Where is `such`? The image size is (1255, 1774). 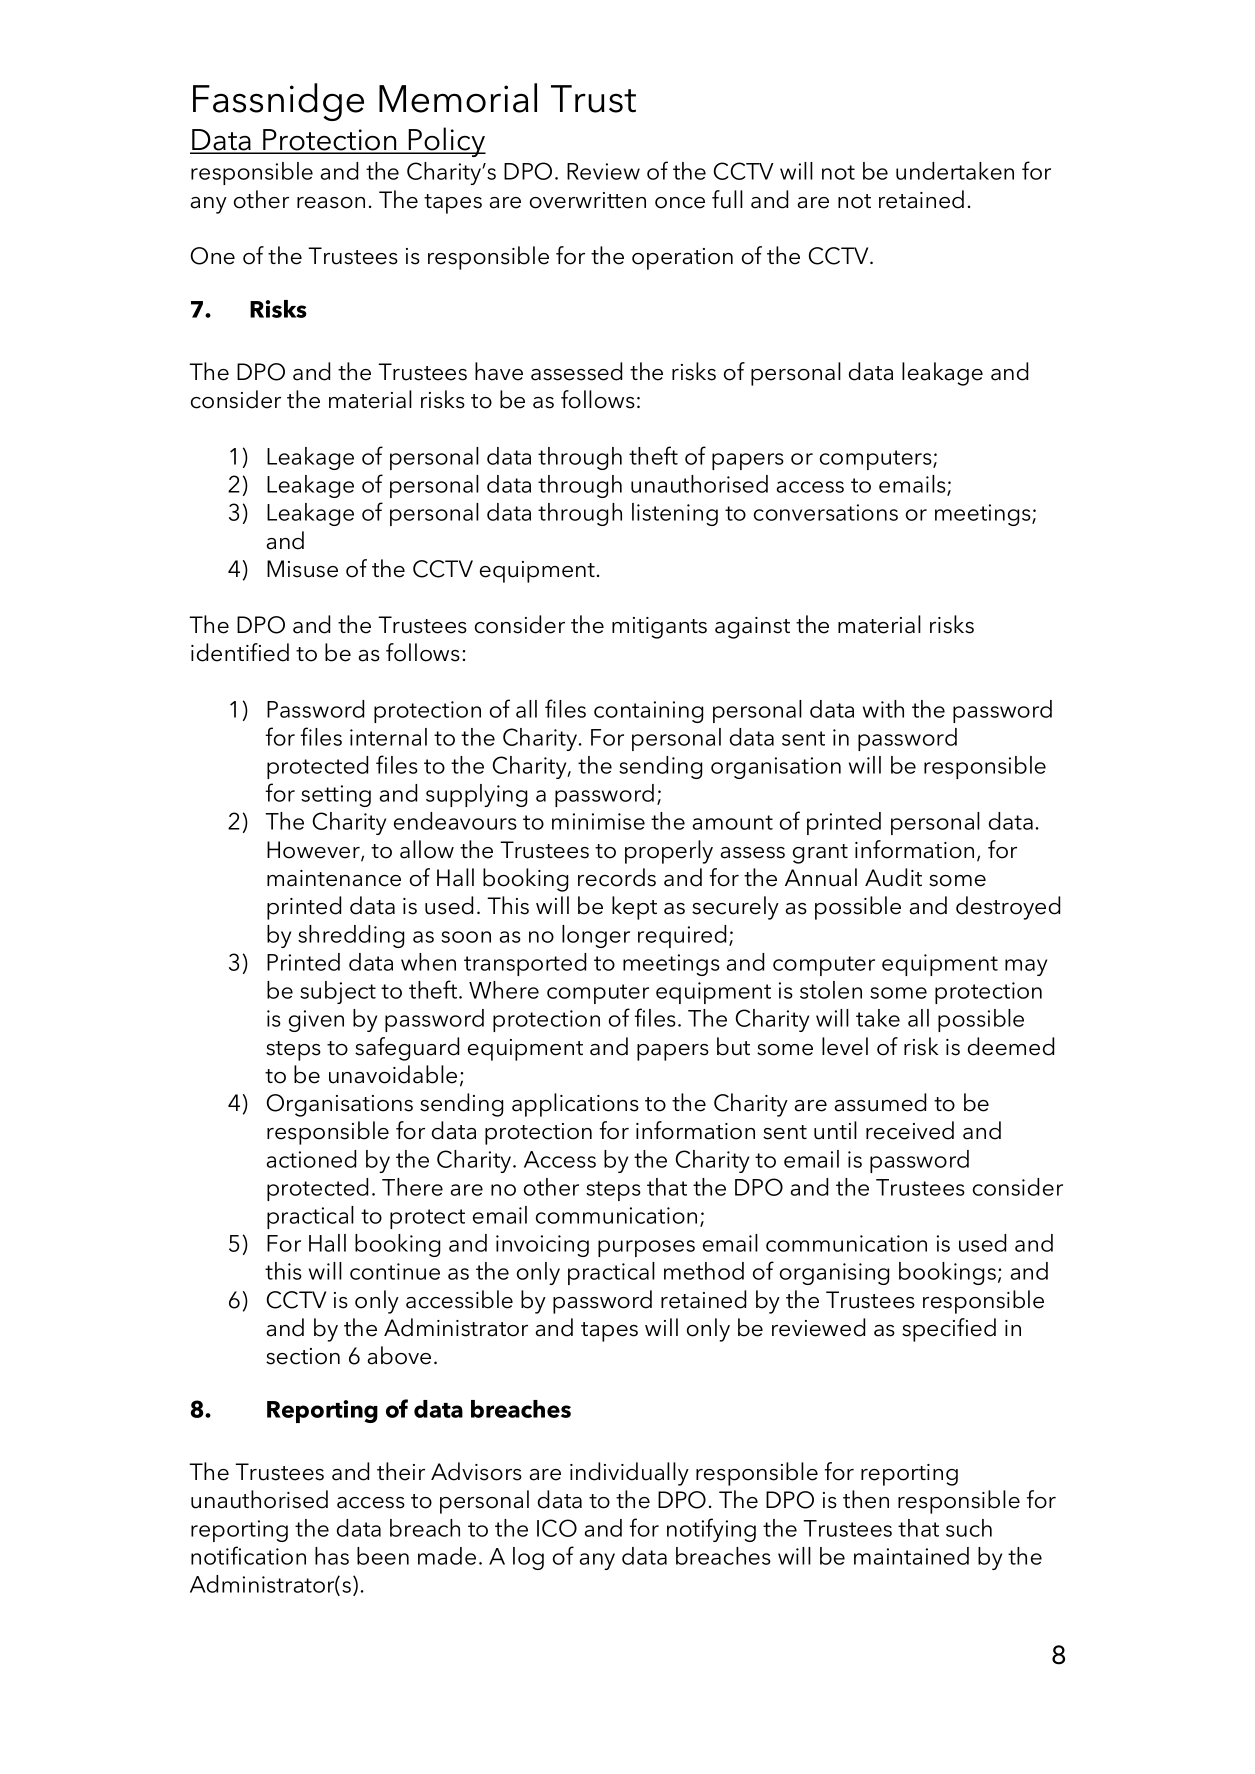
such is located at coordinates (969, 1528).
